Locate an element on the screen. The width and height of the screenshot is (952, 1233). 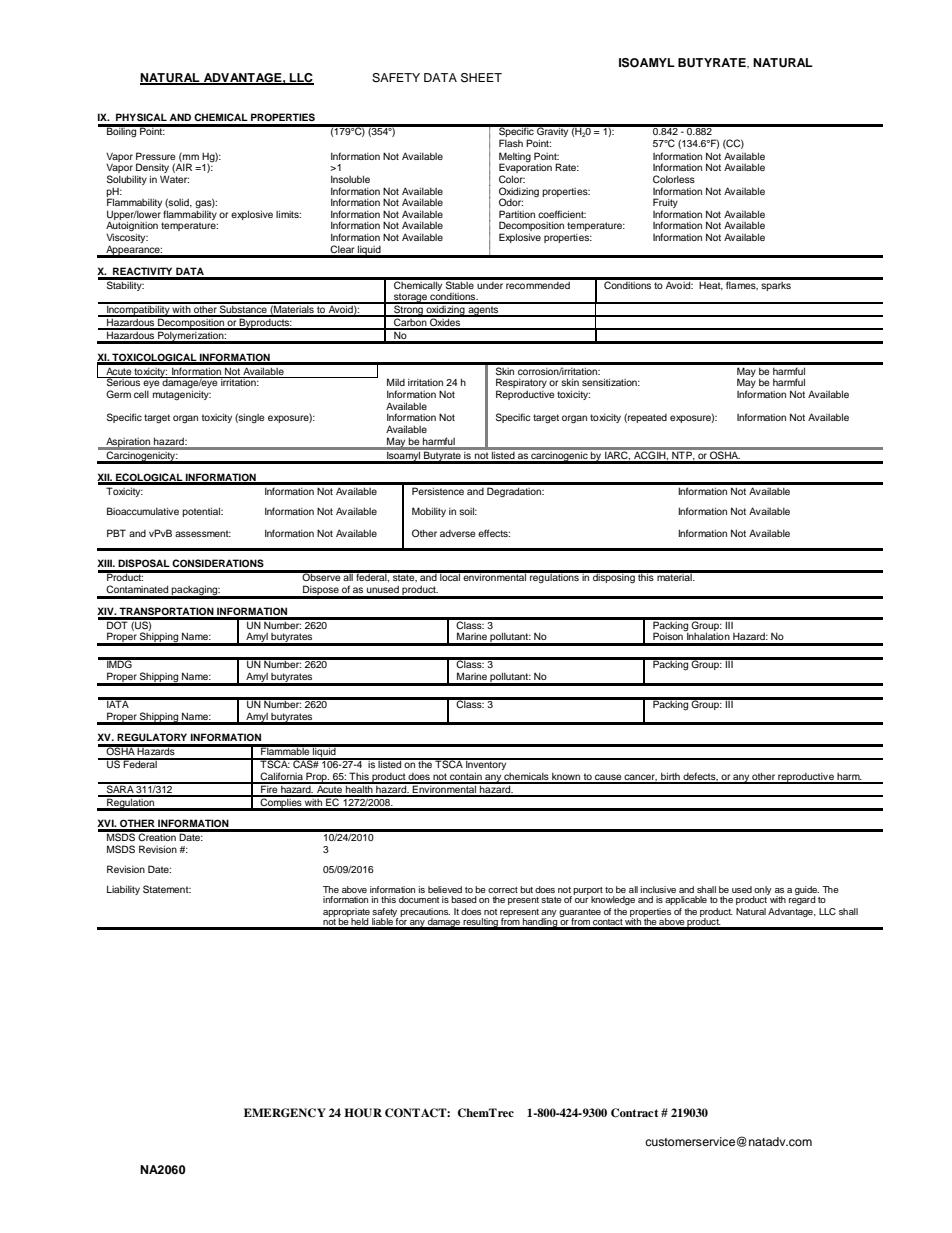
Inventory is located at coordinates (486, 765).
